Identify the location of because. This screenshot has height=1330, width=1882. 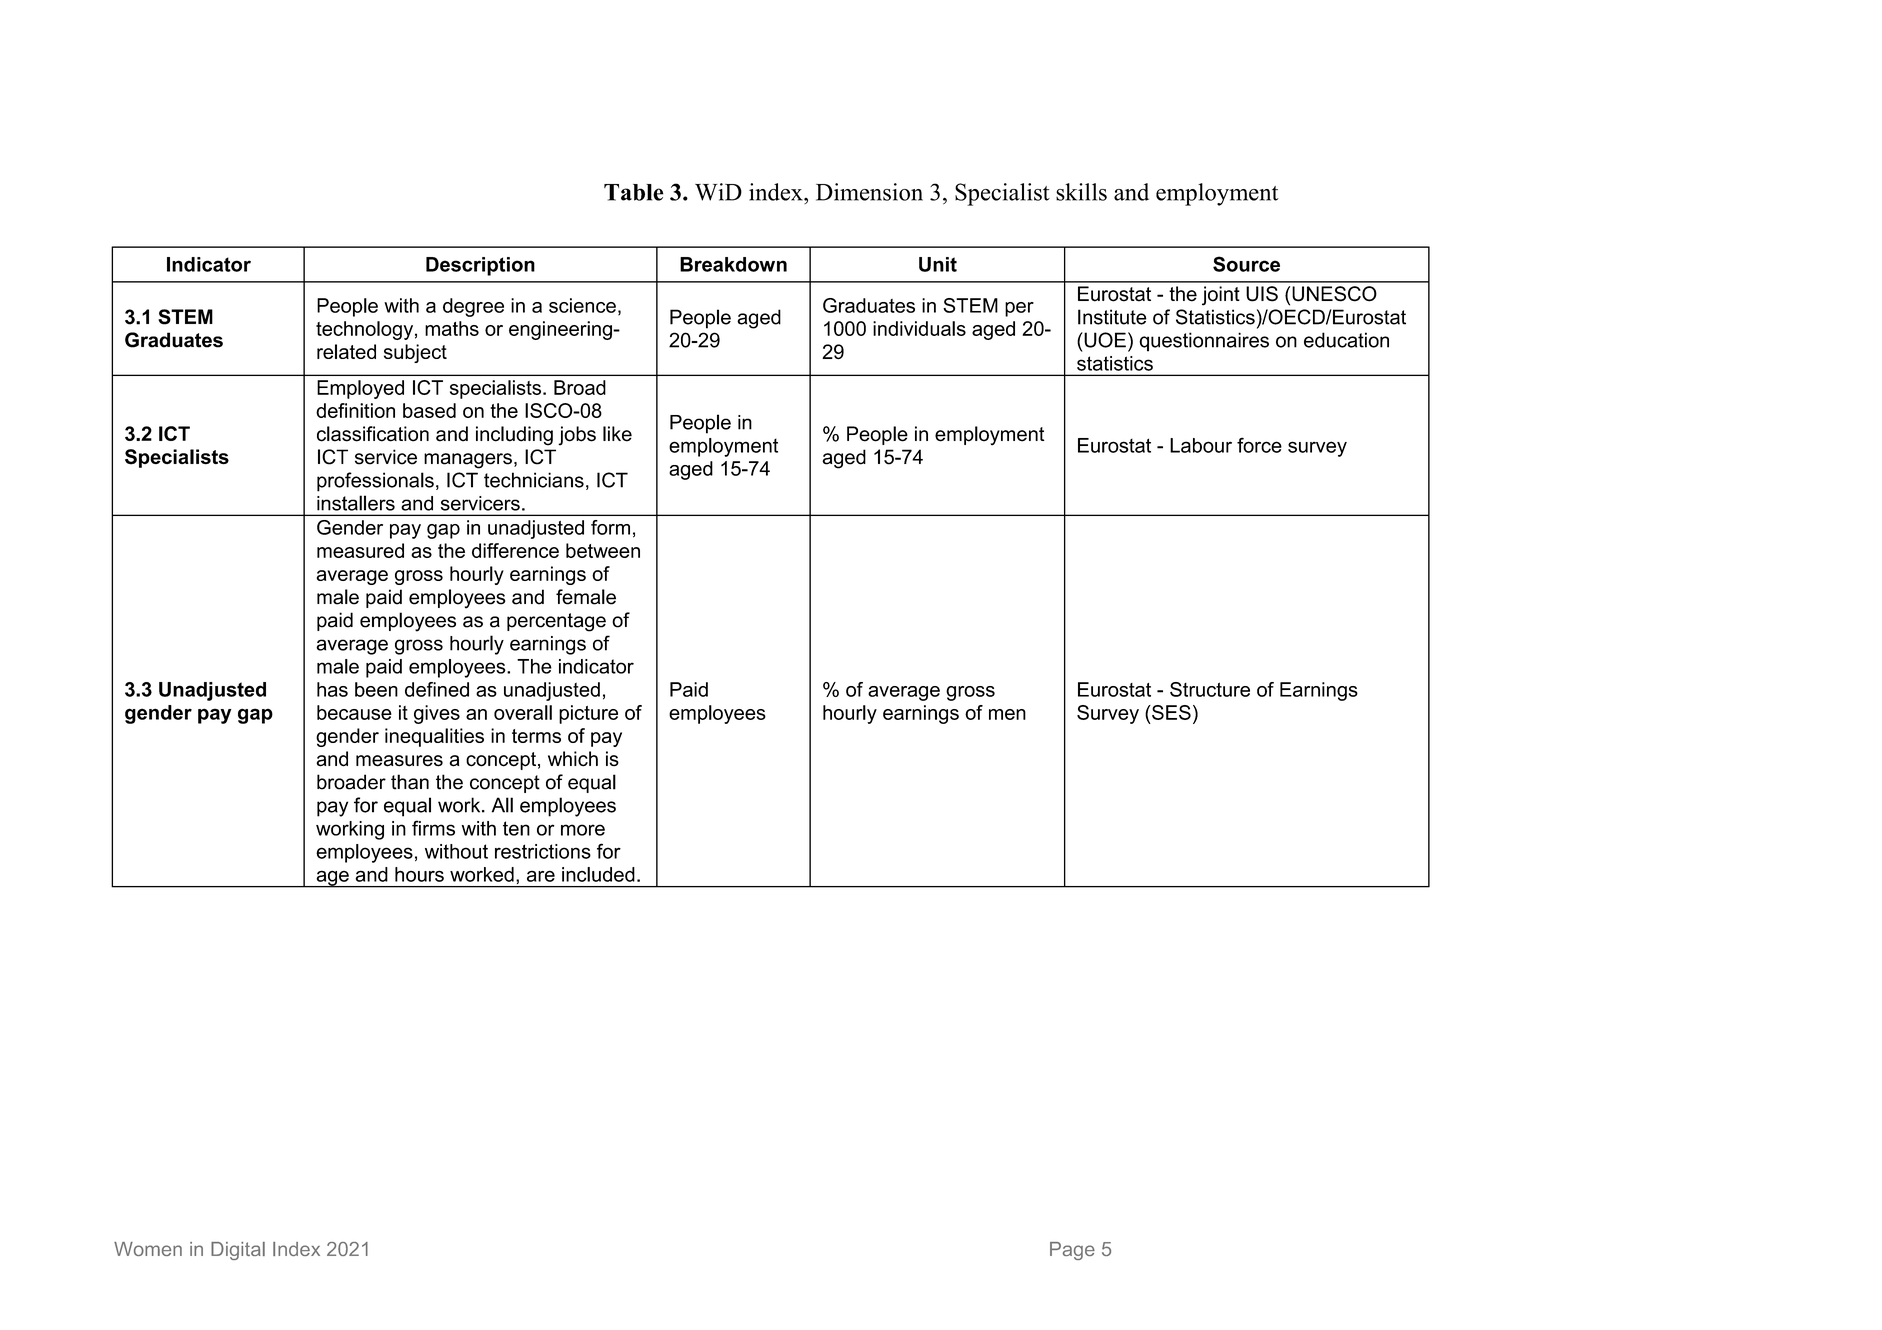
(354, 712).
